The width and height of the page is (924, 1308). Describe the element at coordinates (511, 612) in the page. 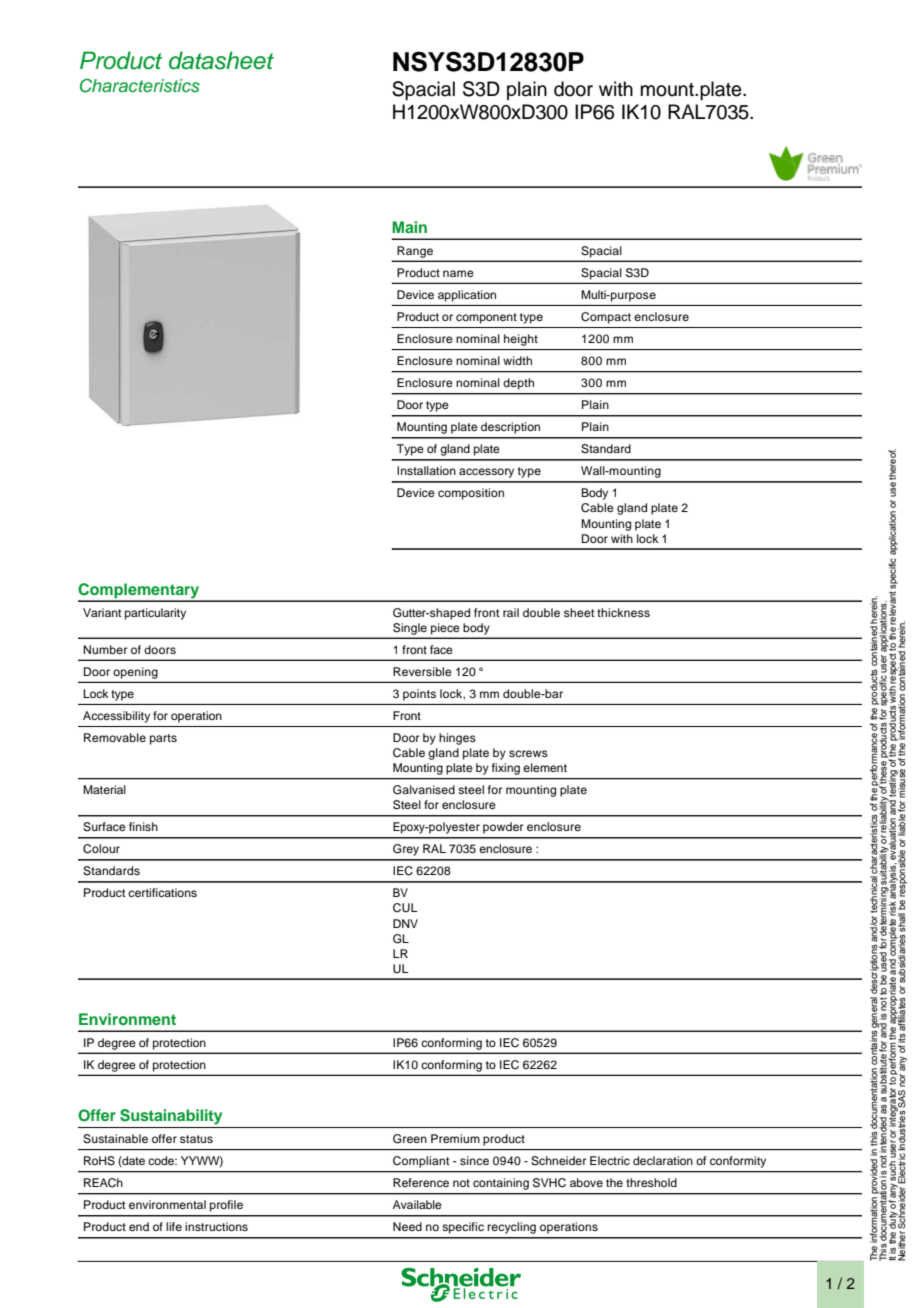

I see `rail` at that location.
